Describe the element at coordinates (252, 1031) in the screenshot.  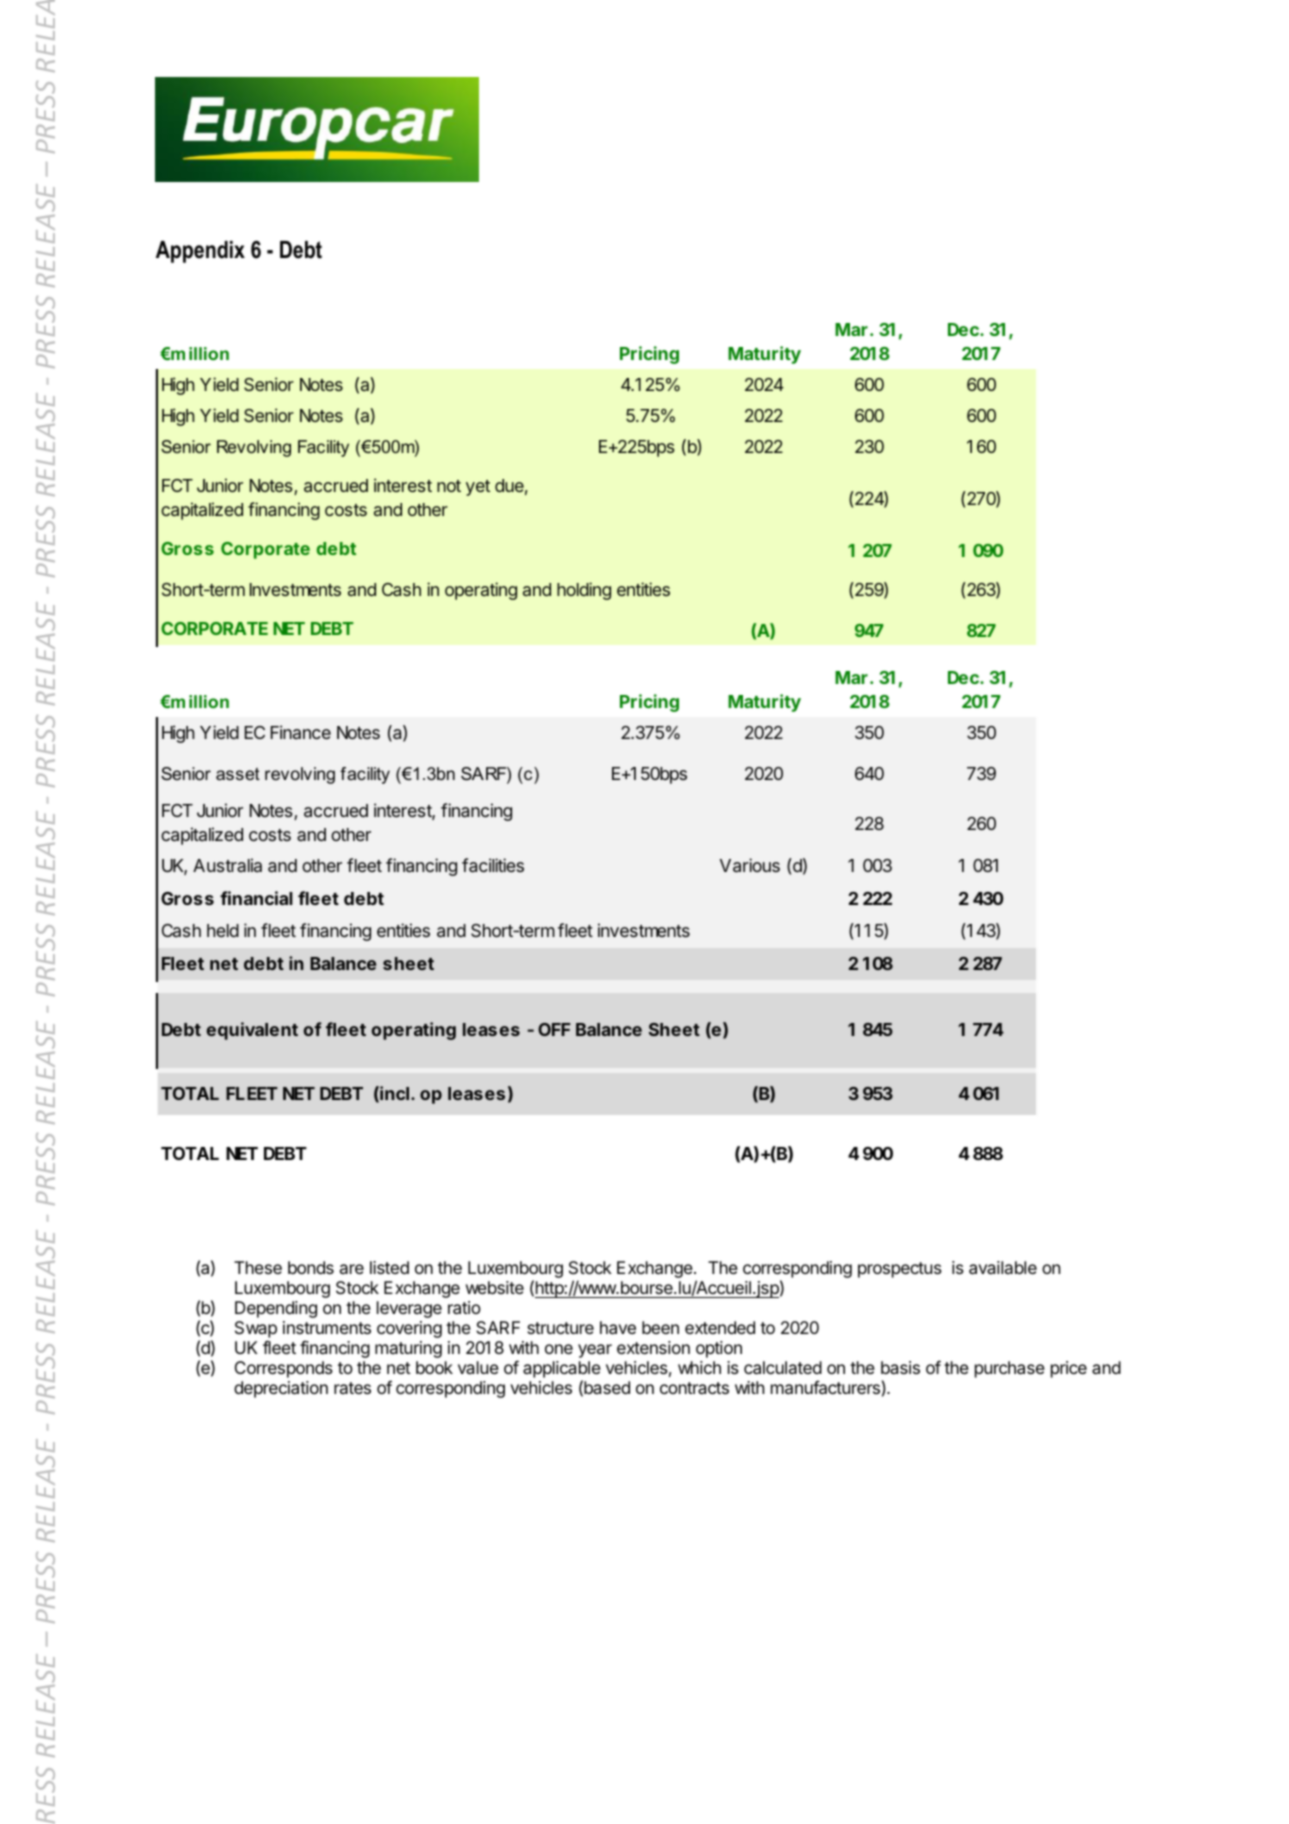
I see `equivalent` at that location.
